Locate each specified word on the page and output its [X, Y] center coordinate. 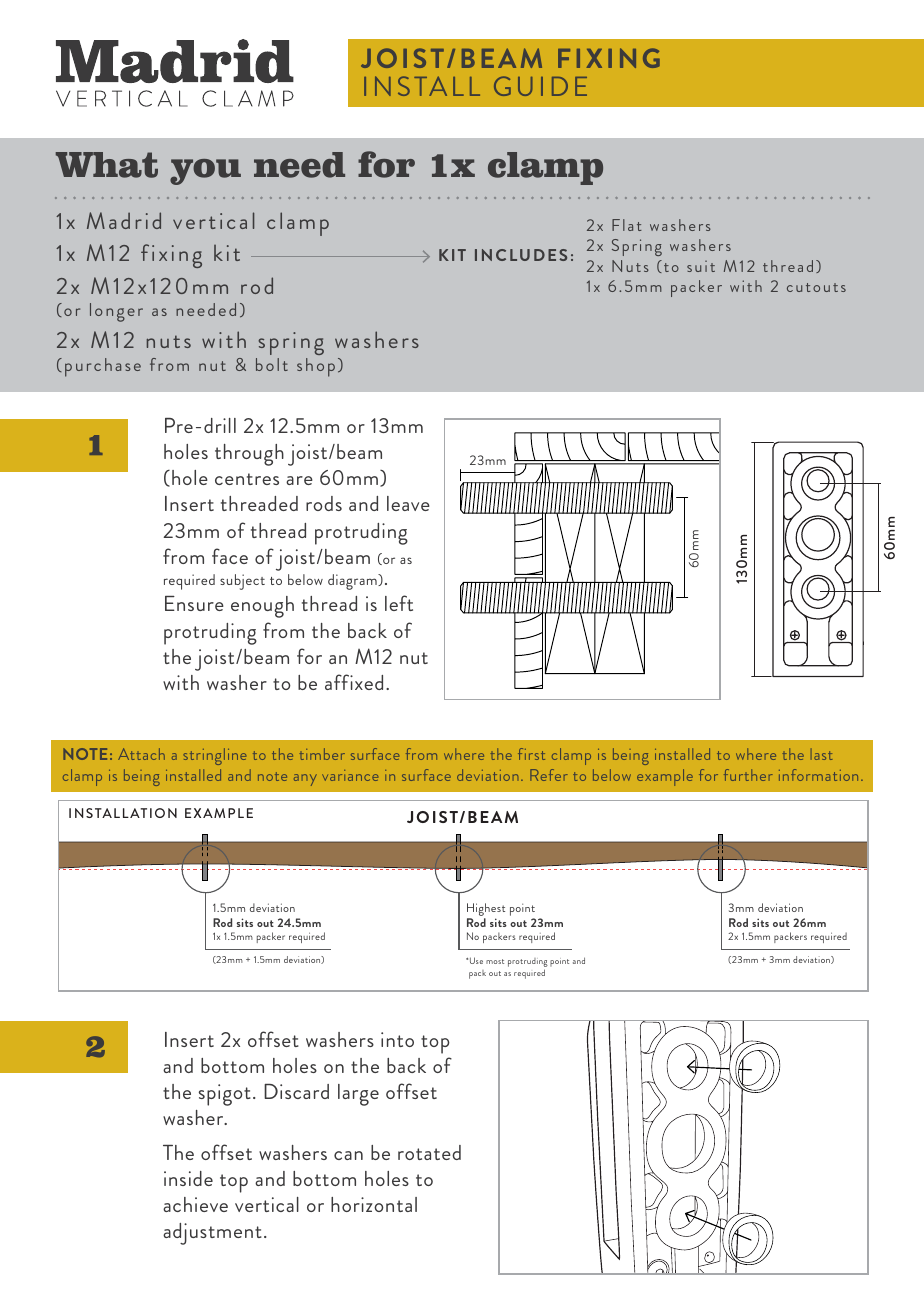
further [748, 775]
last [821, 754]
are [299, 480]
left [399, 603]
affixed [354, 682]
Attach [141, 754]
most [495, 961]
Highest [486, 911]
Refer [549, 775]
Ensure [194, 603]
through [249, 455]
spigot [225, 1095]
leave [408, 503]
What [107, 165]
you [205, 172]
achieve [195, 1204]
